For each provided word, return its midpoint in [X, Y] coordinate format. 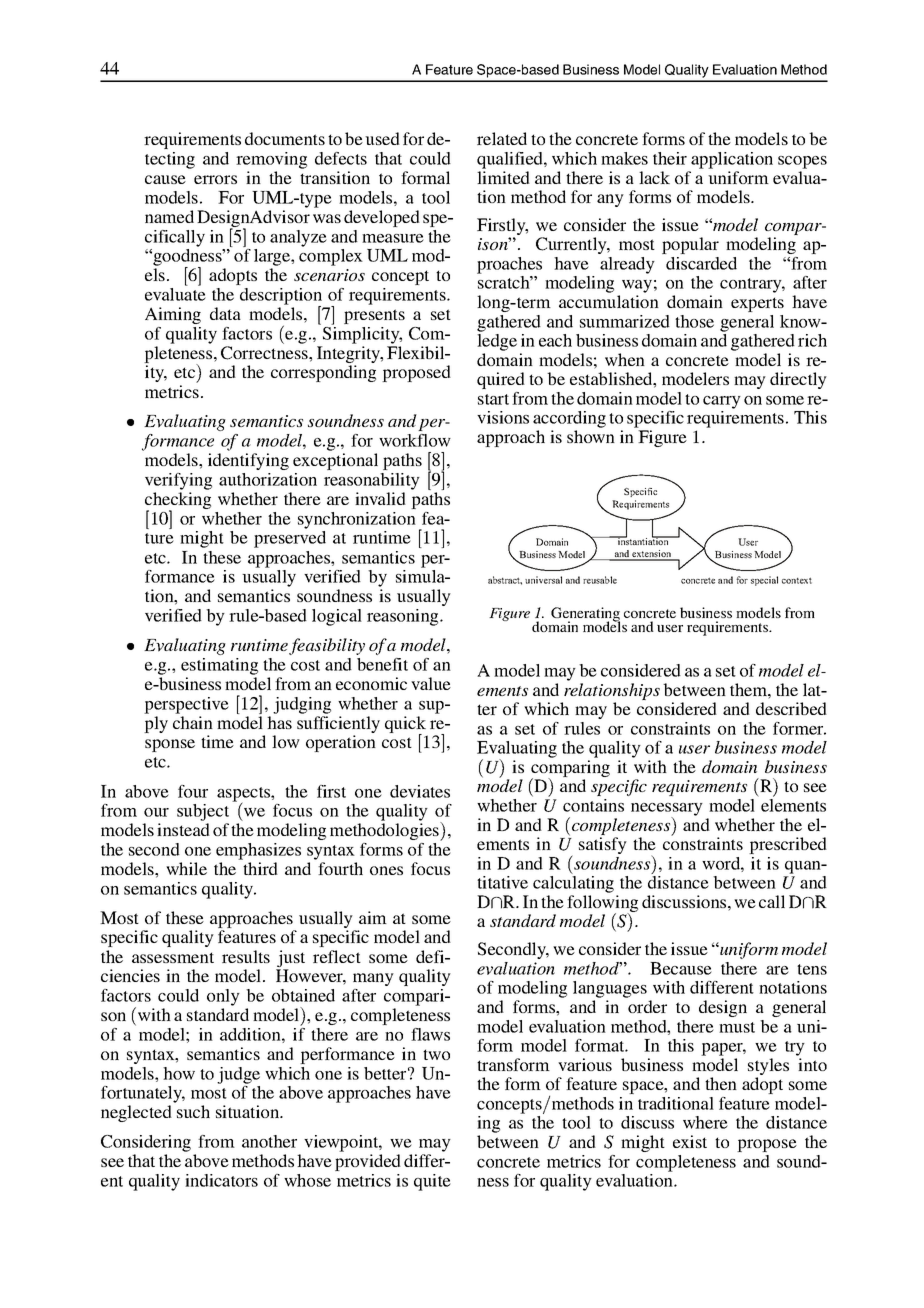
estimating [219, 666]
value [431, 683]
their [670, 158]
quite [432, 1182]
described [791, 708]
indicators [221, 1180]
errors [215, 179]
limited [503, 177]
